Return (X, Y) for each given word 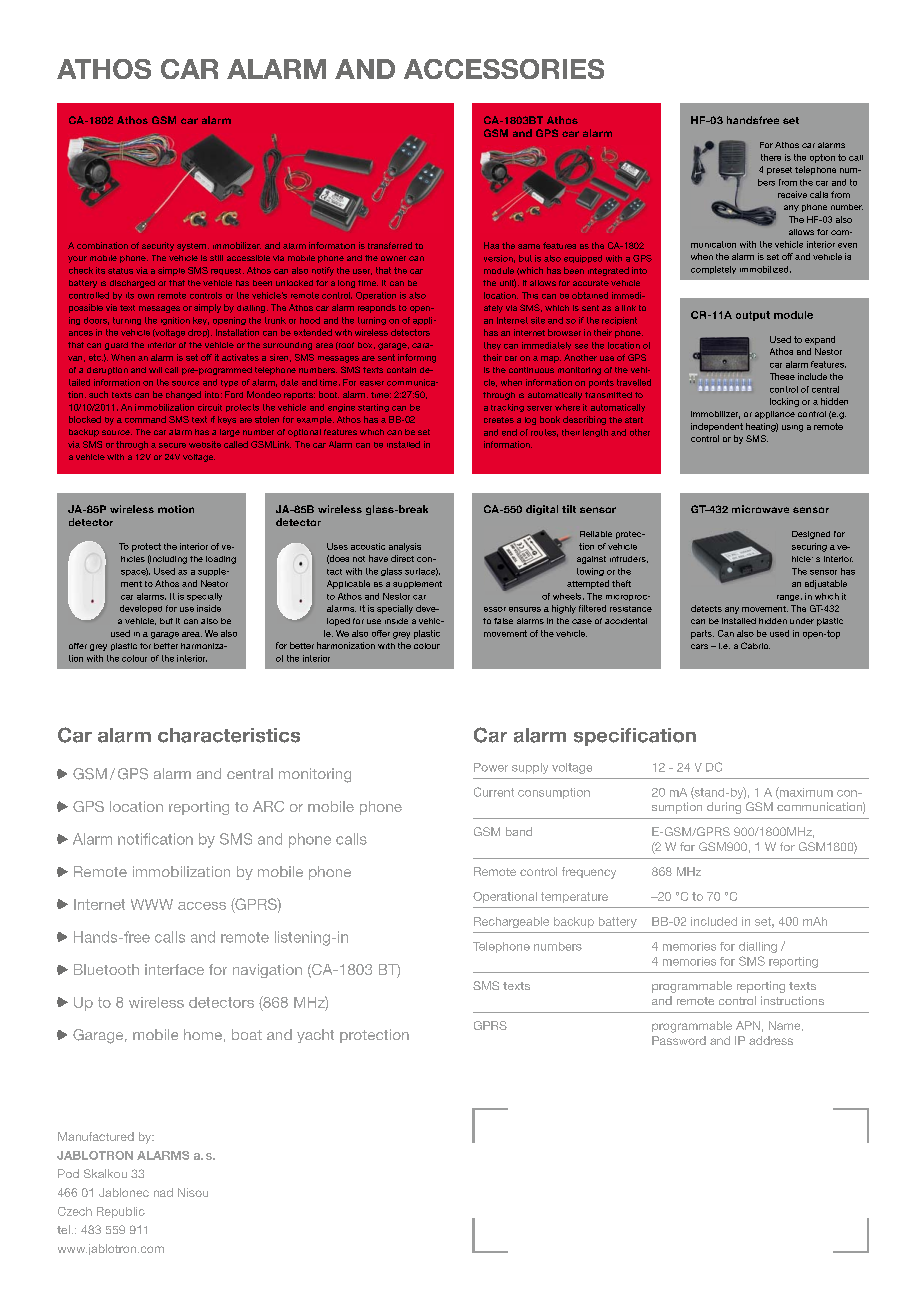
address (771, 1040)
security (158, 246)
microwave (760, 509)
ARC (268, 806)
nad (163, 1192)
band (519, 831)
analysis (405, 547)
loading (221, 560)
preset (779, 171)
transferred (390, 245)
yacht (315, 1036)
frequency (589, 873)
